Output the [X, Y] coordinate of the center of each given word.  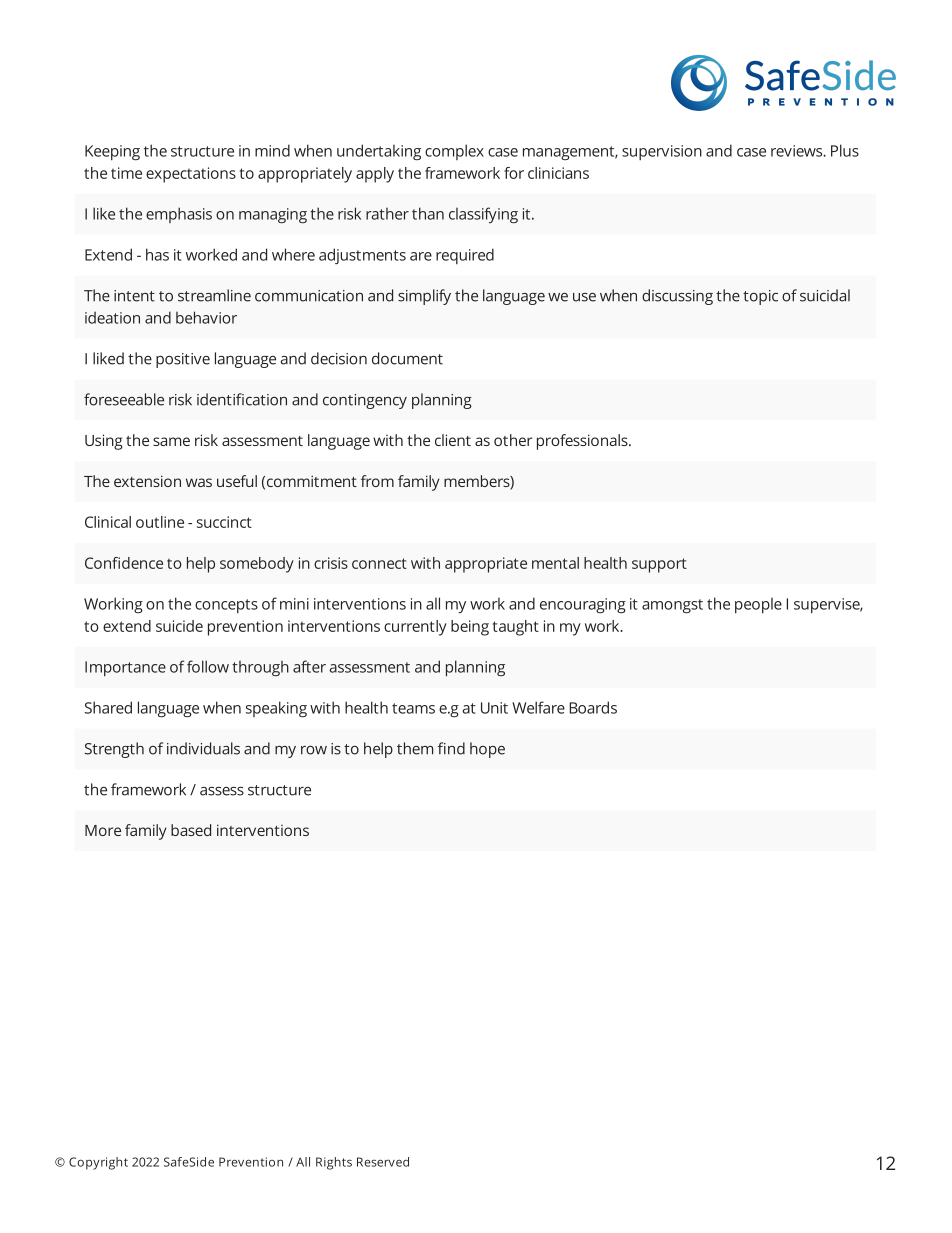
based [191, 830]
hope [487, 750]
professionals [583, 442]
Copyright [98, 1163]
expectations [191, 175]
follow [208, 666]
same [171, 441]
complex [454, 152]
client [453, 440]
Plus [845, 150]
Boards [593, 707]
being [470, 628]
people [758, 605]
